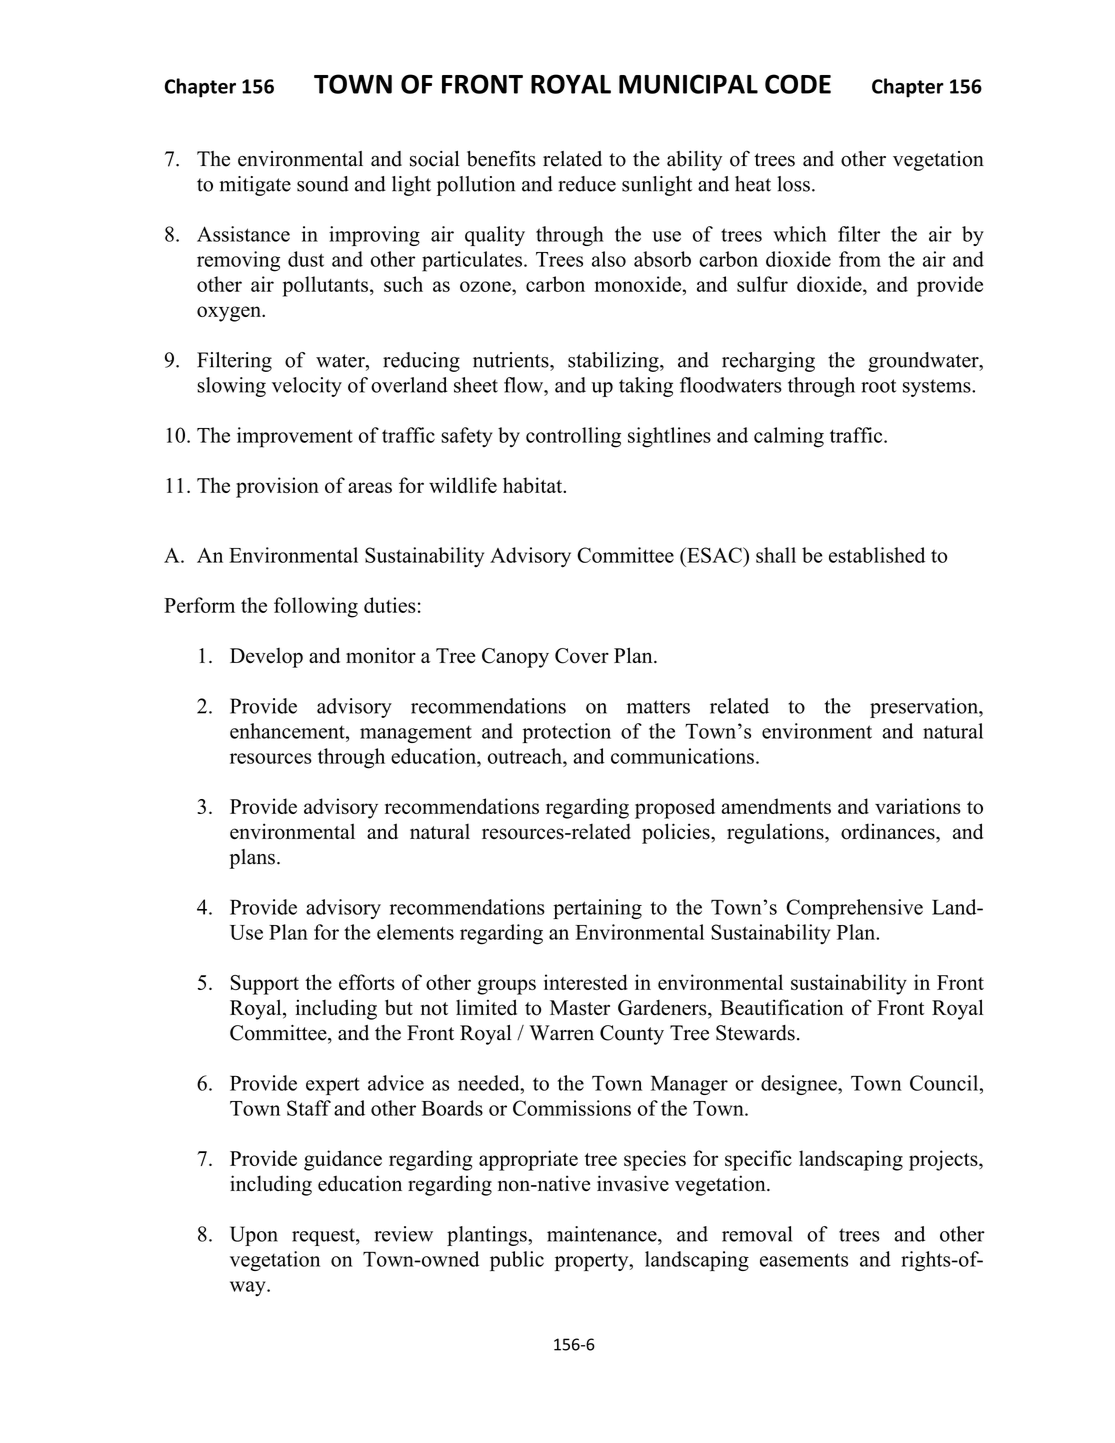 Image resolution: width=1115 pixels, height=1443 pixels. Describe the element at coordinates (323, 184) in the document. I see `sound` at that location.
